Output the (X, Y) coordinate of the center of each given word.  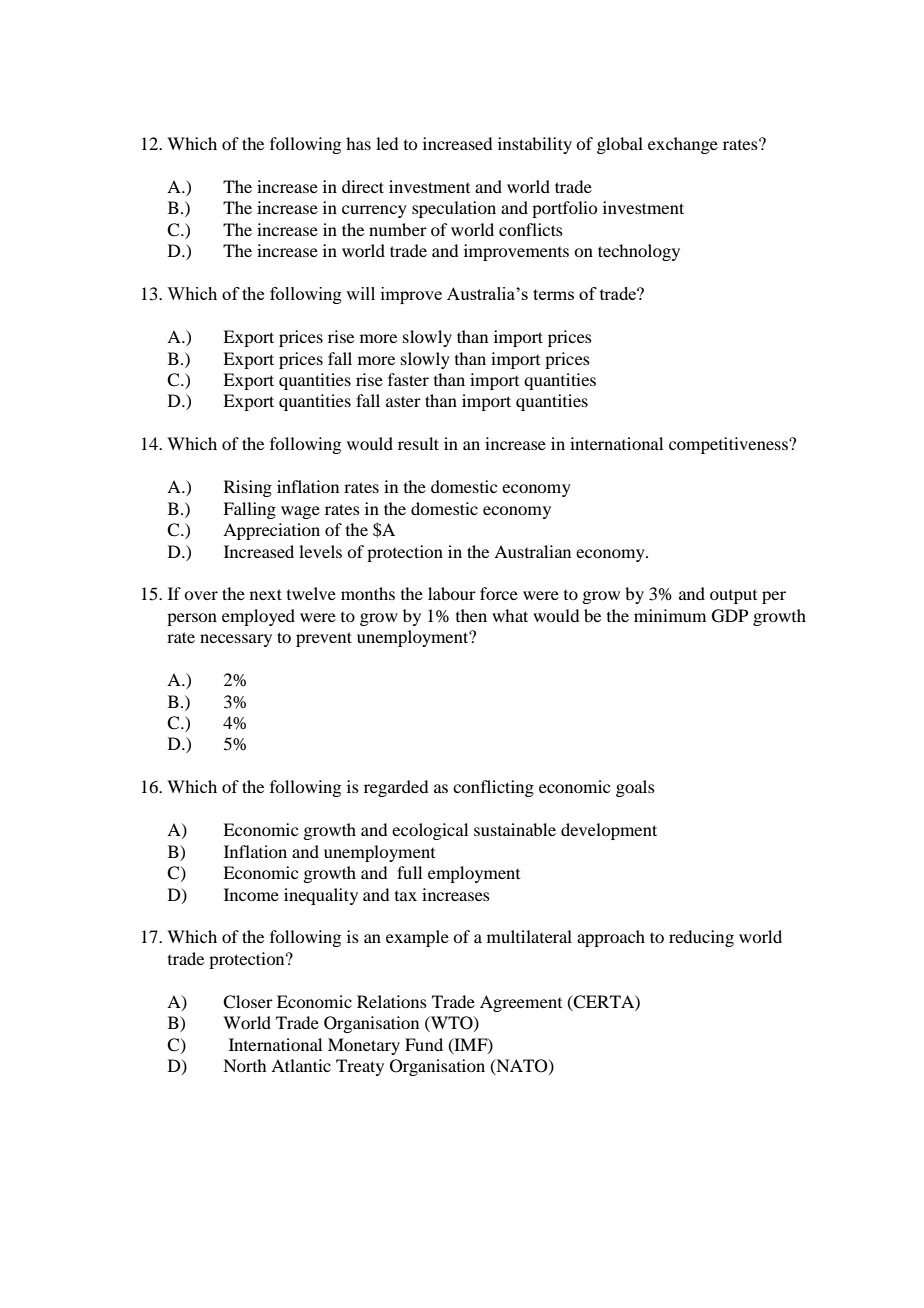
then (471, 615)
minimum (670, 615)
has (358, 143)
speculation (454, 209)
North (244, 1065)
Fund (424, 1044)
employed (258, 617)
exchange (683, 145)
